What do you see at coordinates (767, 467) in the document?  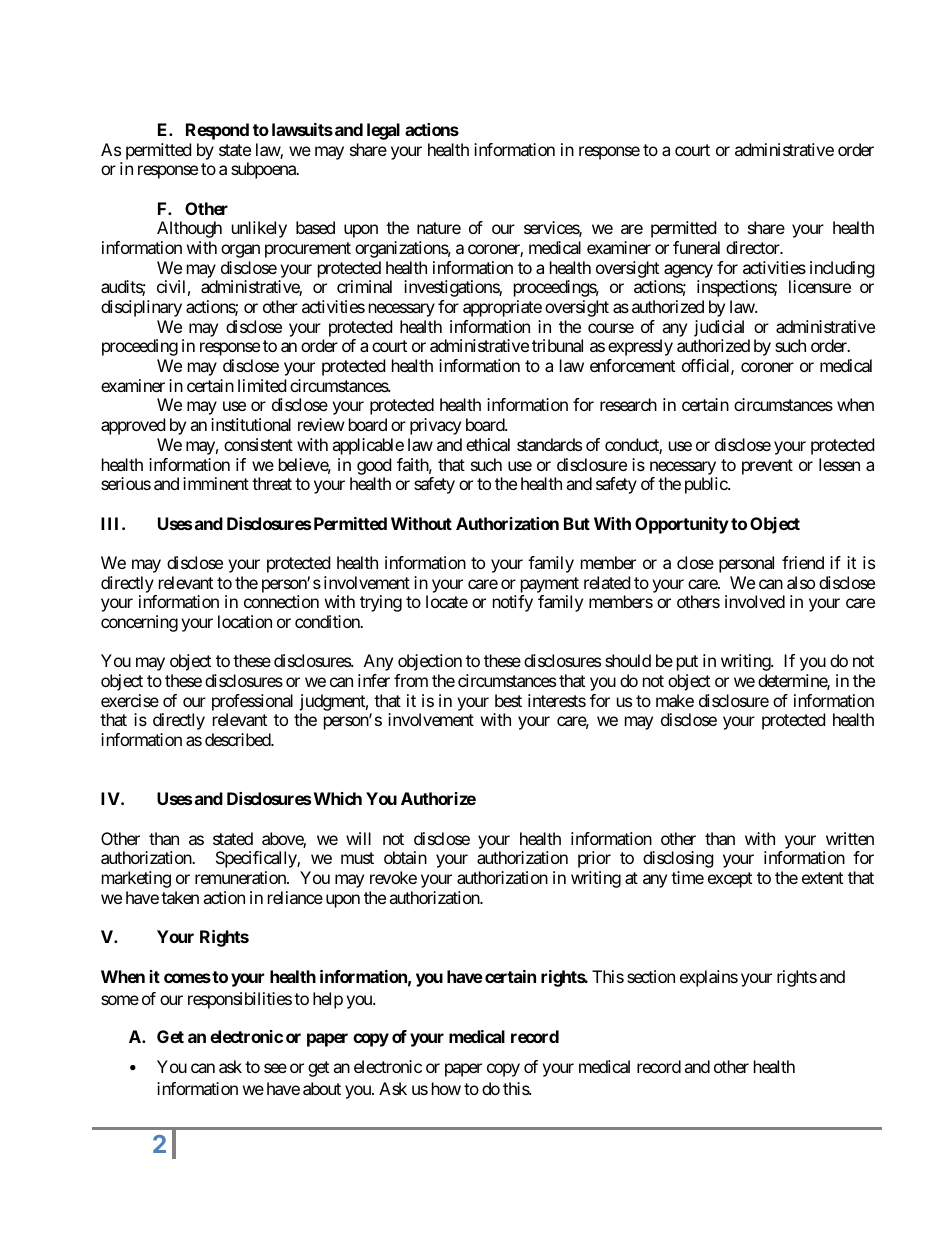 I see `prevent` at bounding box center [767, 467].
